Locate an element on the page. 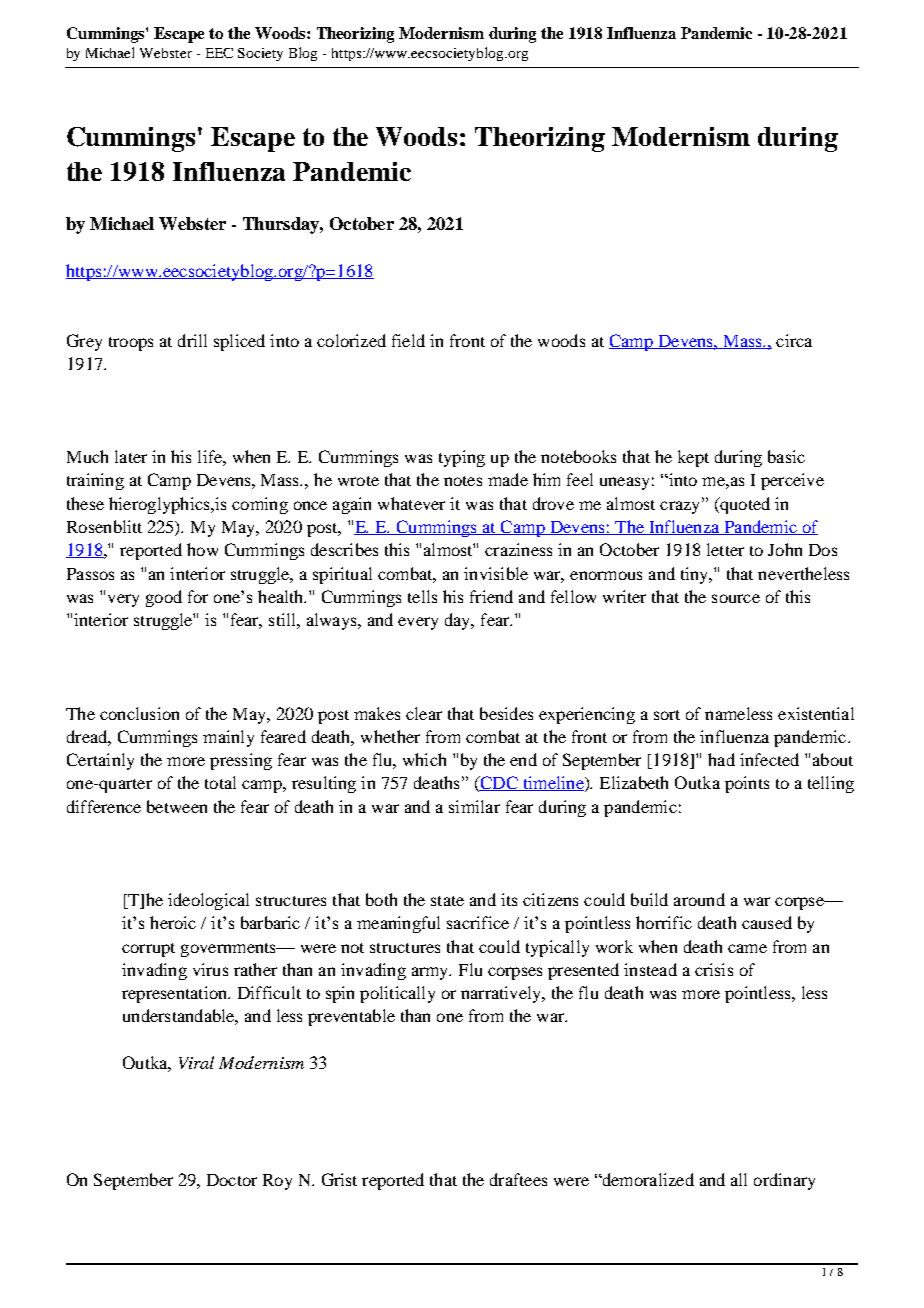 The width and height of the document is (924, 1308). drill is located at coordinates (192, 340).
